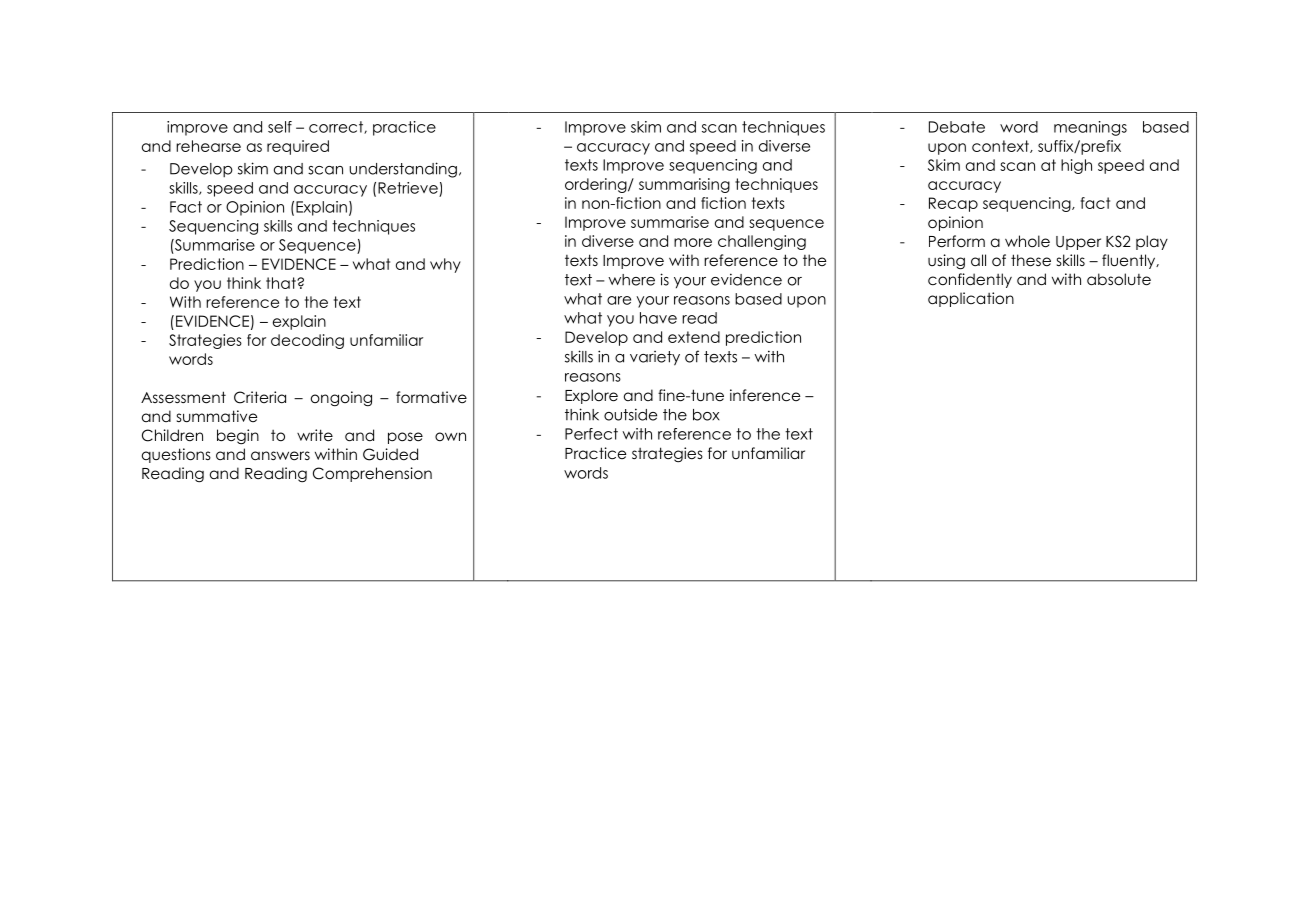 Image resolution: width=1308 pixels, height=924 pixels. Describe the element at coordinates (298, 147) in the image. I see `required` at that location.
